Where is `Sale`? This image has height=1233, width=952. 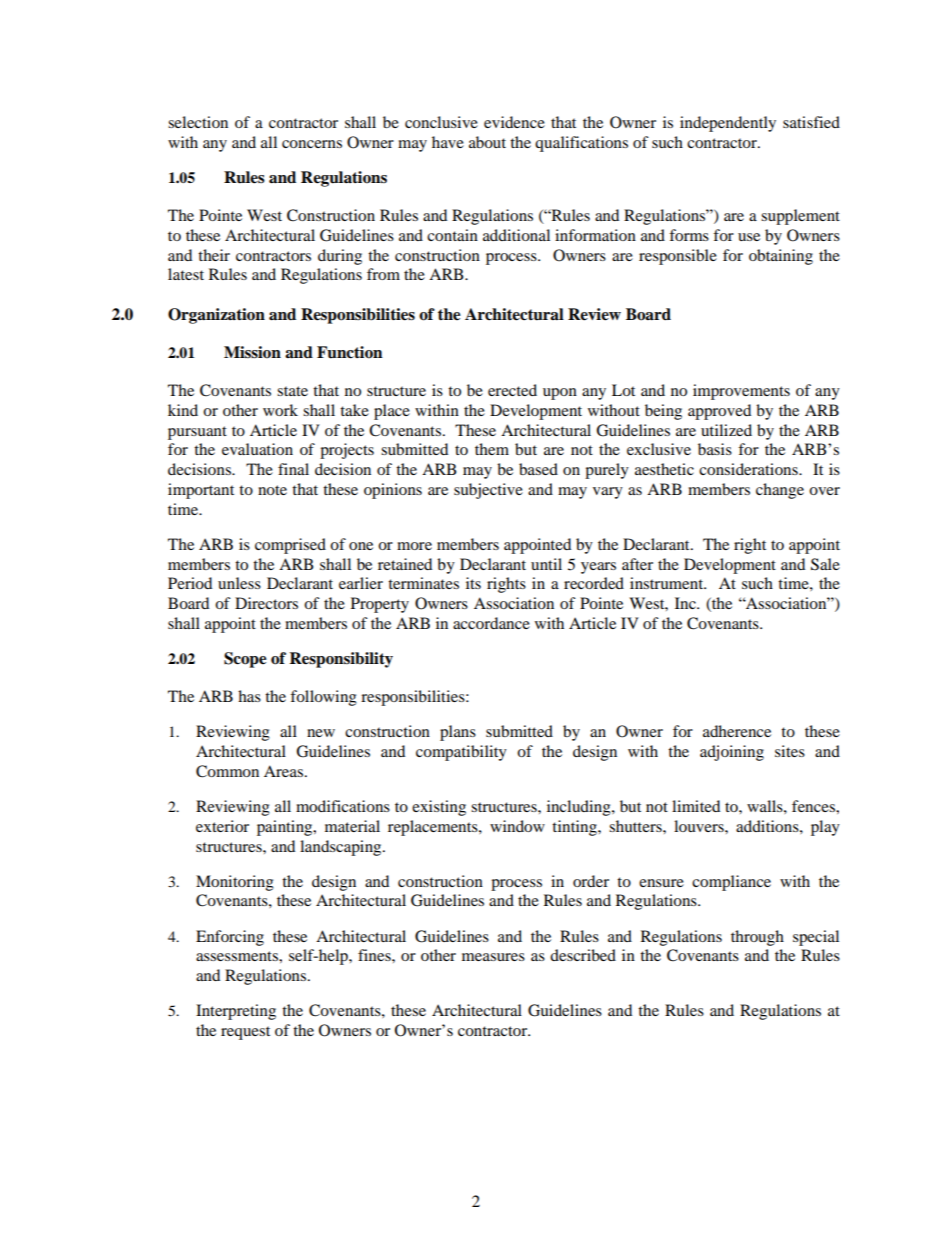
Sale is located at coordinates (825, 564).
